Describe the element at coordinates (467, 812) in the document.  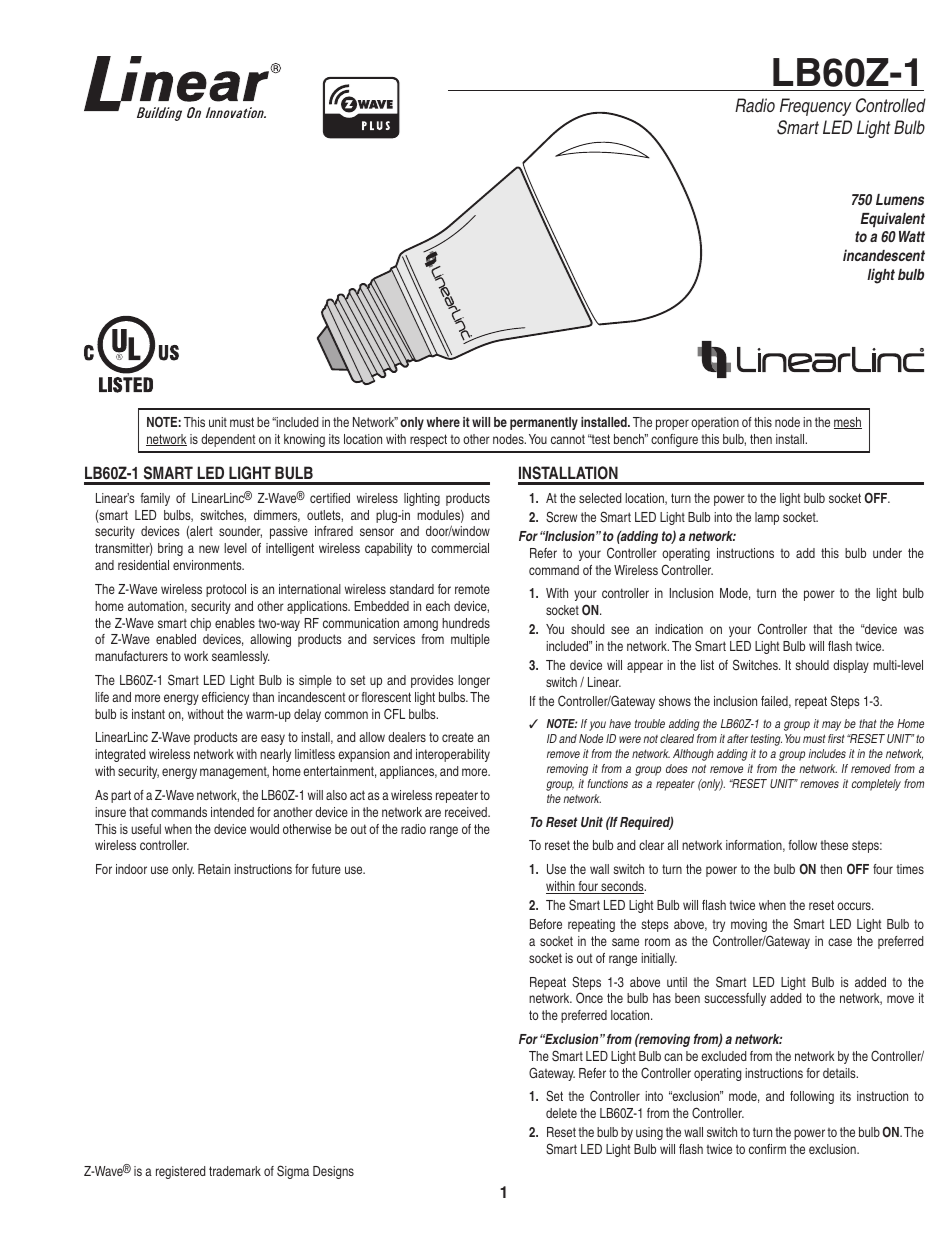
I see `received` at that location.
